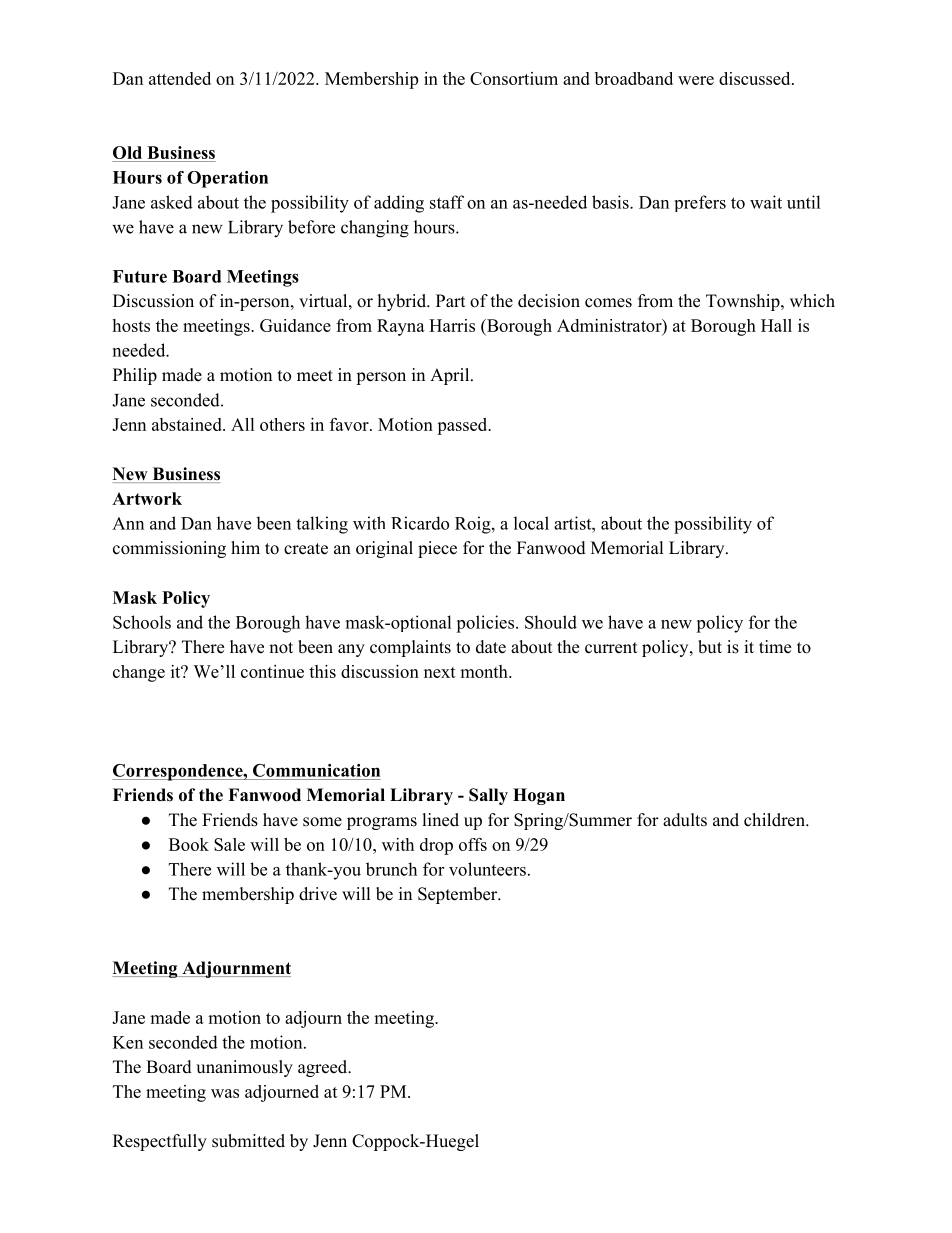 The width and height of the screenshot is (952, 1233). Describe the element at coordinates (135, 376) in the screenshot. I see `Philip` at that location.
